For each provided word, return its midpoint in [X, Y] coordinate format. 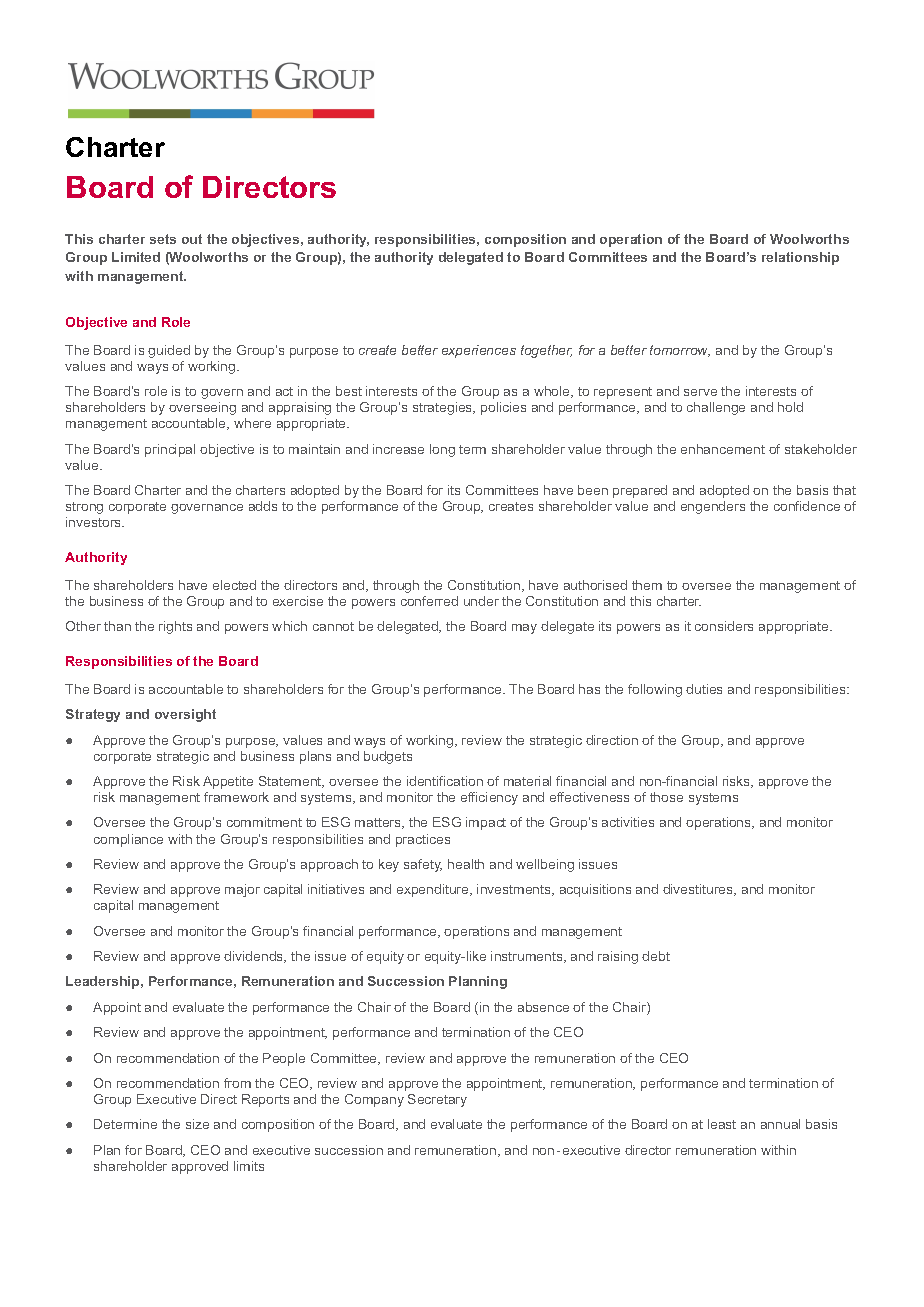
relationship [800, 258]
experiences [479, 351]
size [197, 1124]
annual [780, 1124]
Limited [136, 257]
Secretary [437, 1100]
